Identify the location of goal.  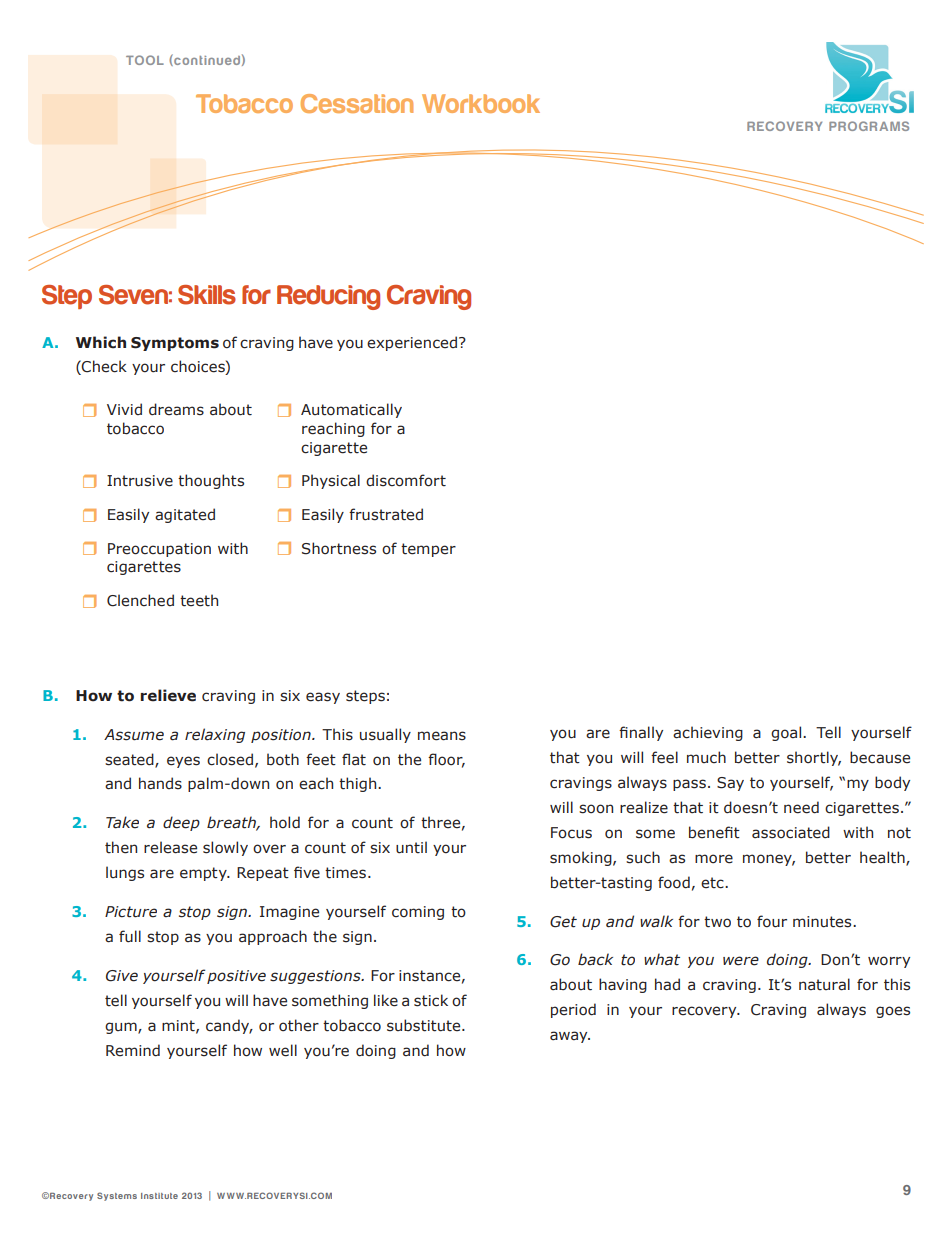
(787, 733).
